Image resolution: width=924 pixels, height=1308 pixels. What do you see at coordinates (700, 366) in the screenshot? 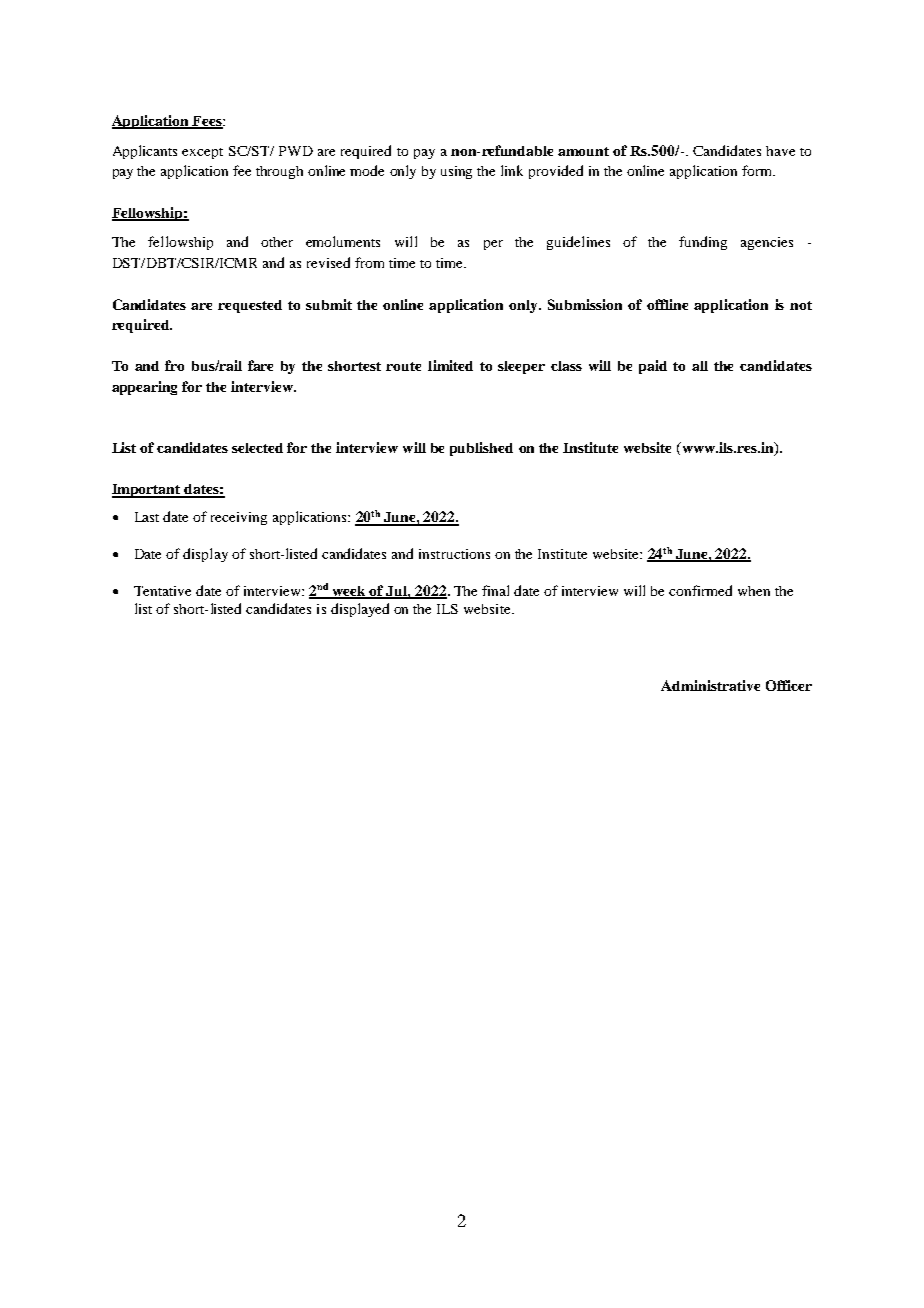
I see `all` at bounding box center [700, 366].
